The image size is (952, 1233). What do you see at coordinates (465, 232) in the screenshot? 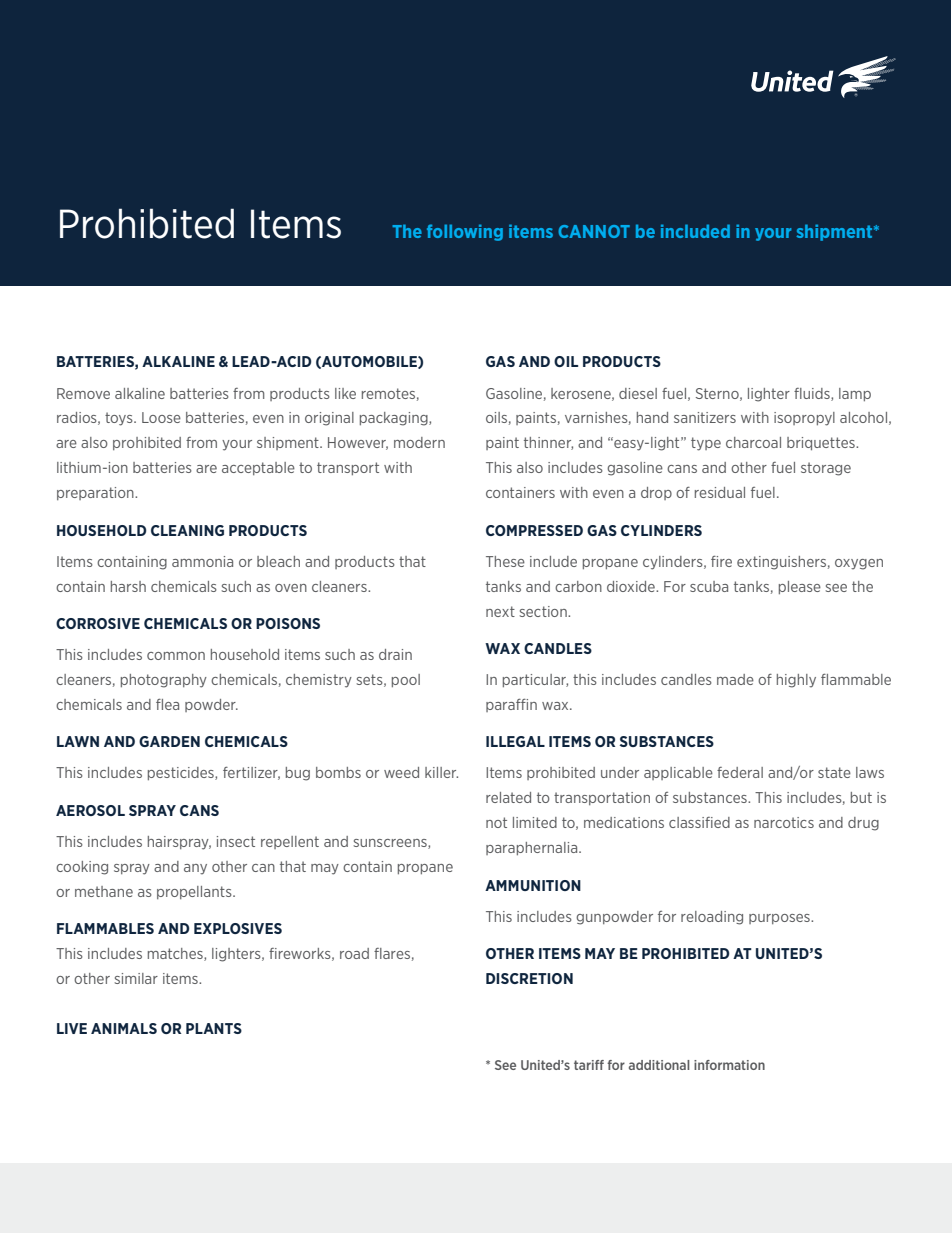
I see `following` at bounding box center [465, 232].
